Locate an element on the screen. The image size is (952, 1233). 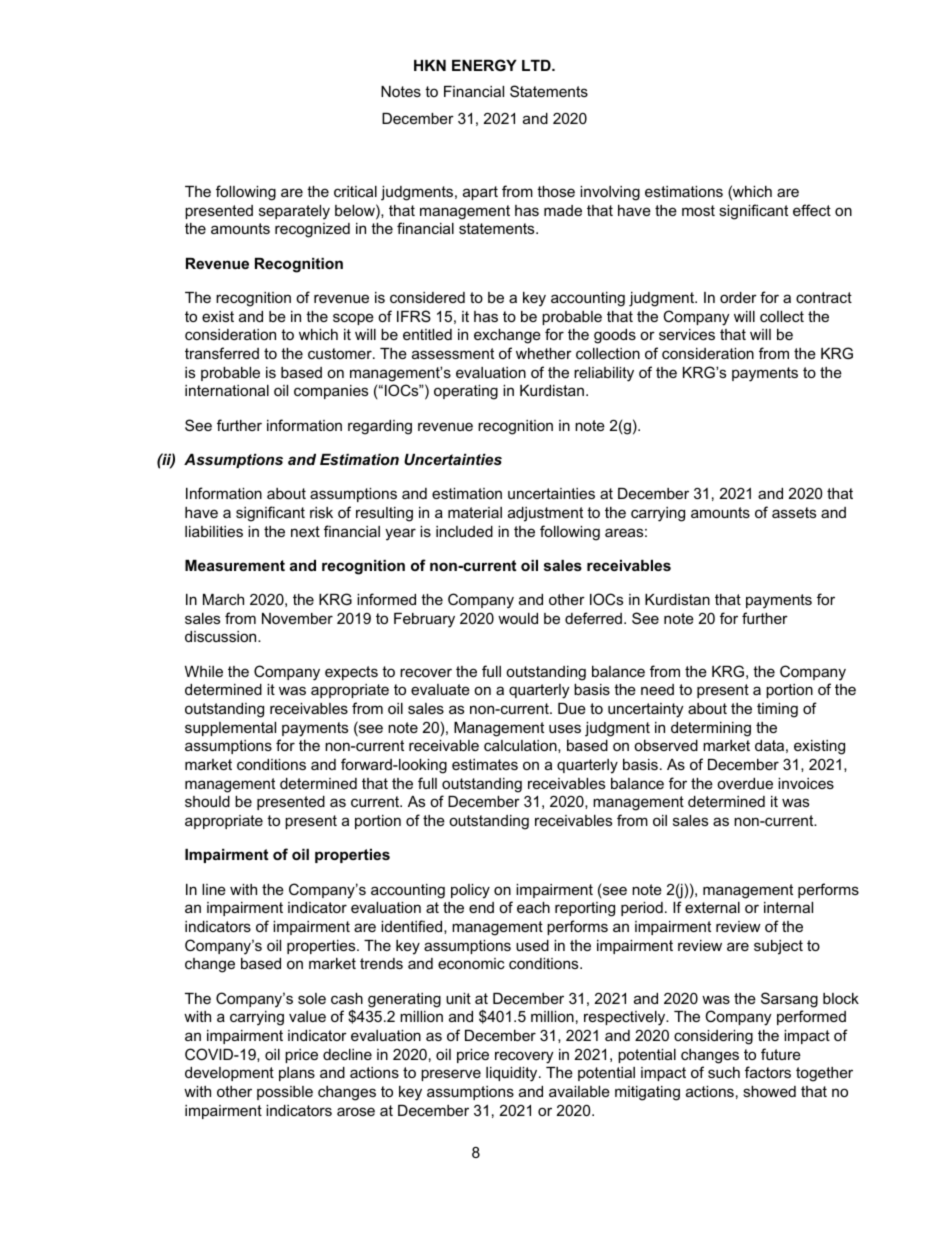
adjustment is located at coordinates (545, 514).
